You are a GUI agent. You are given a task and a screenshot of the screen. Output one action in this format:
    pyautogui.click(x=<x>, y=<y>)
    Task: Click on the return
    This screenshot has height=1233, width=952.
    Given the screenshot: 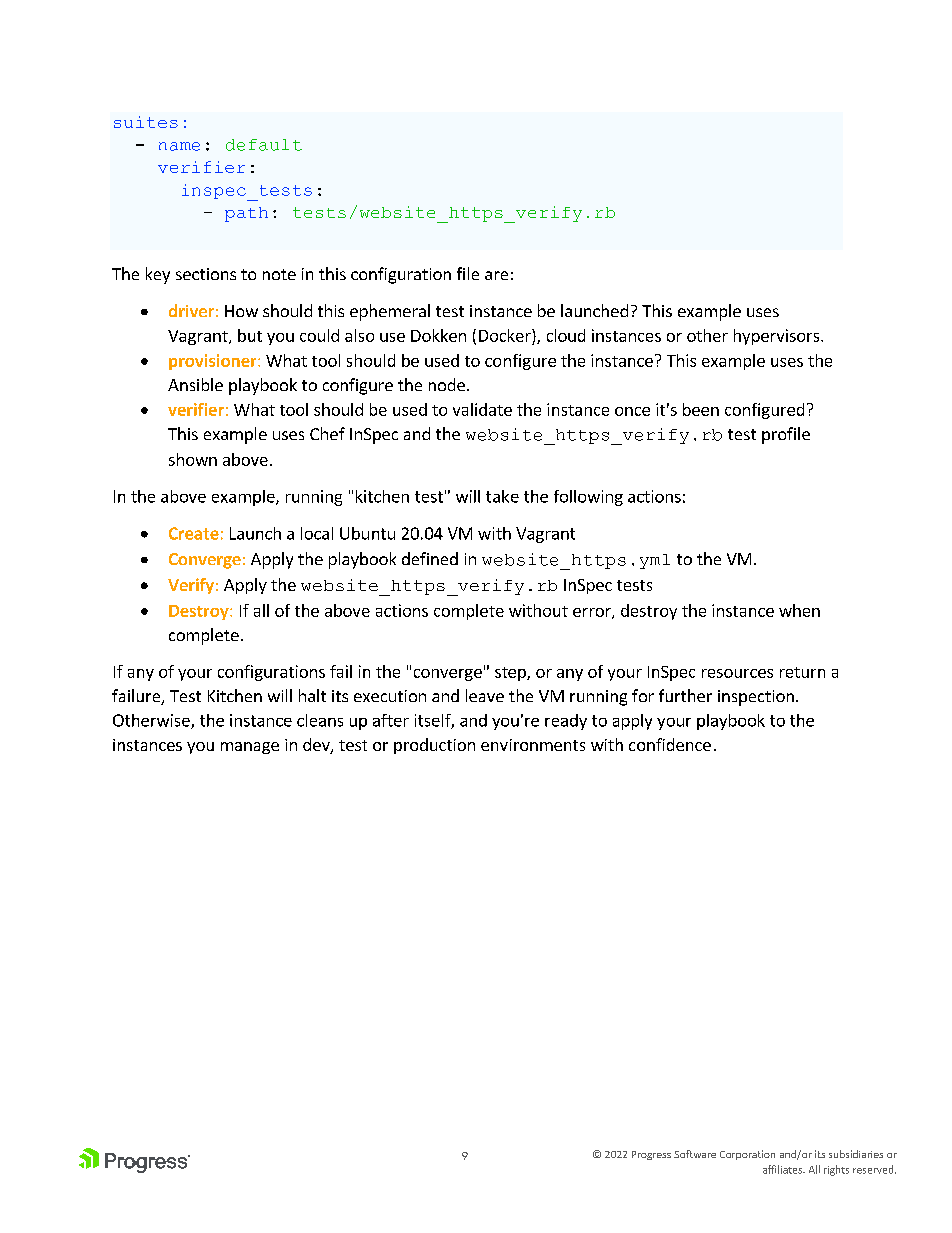 What is the action you would take?
    pyautogui.click(x=802, y=672)
